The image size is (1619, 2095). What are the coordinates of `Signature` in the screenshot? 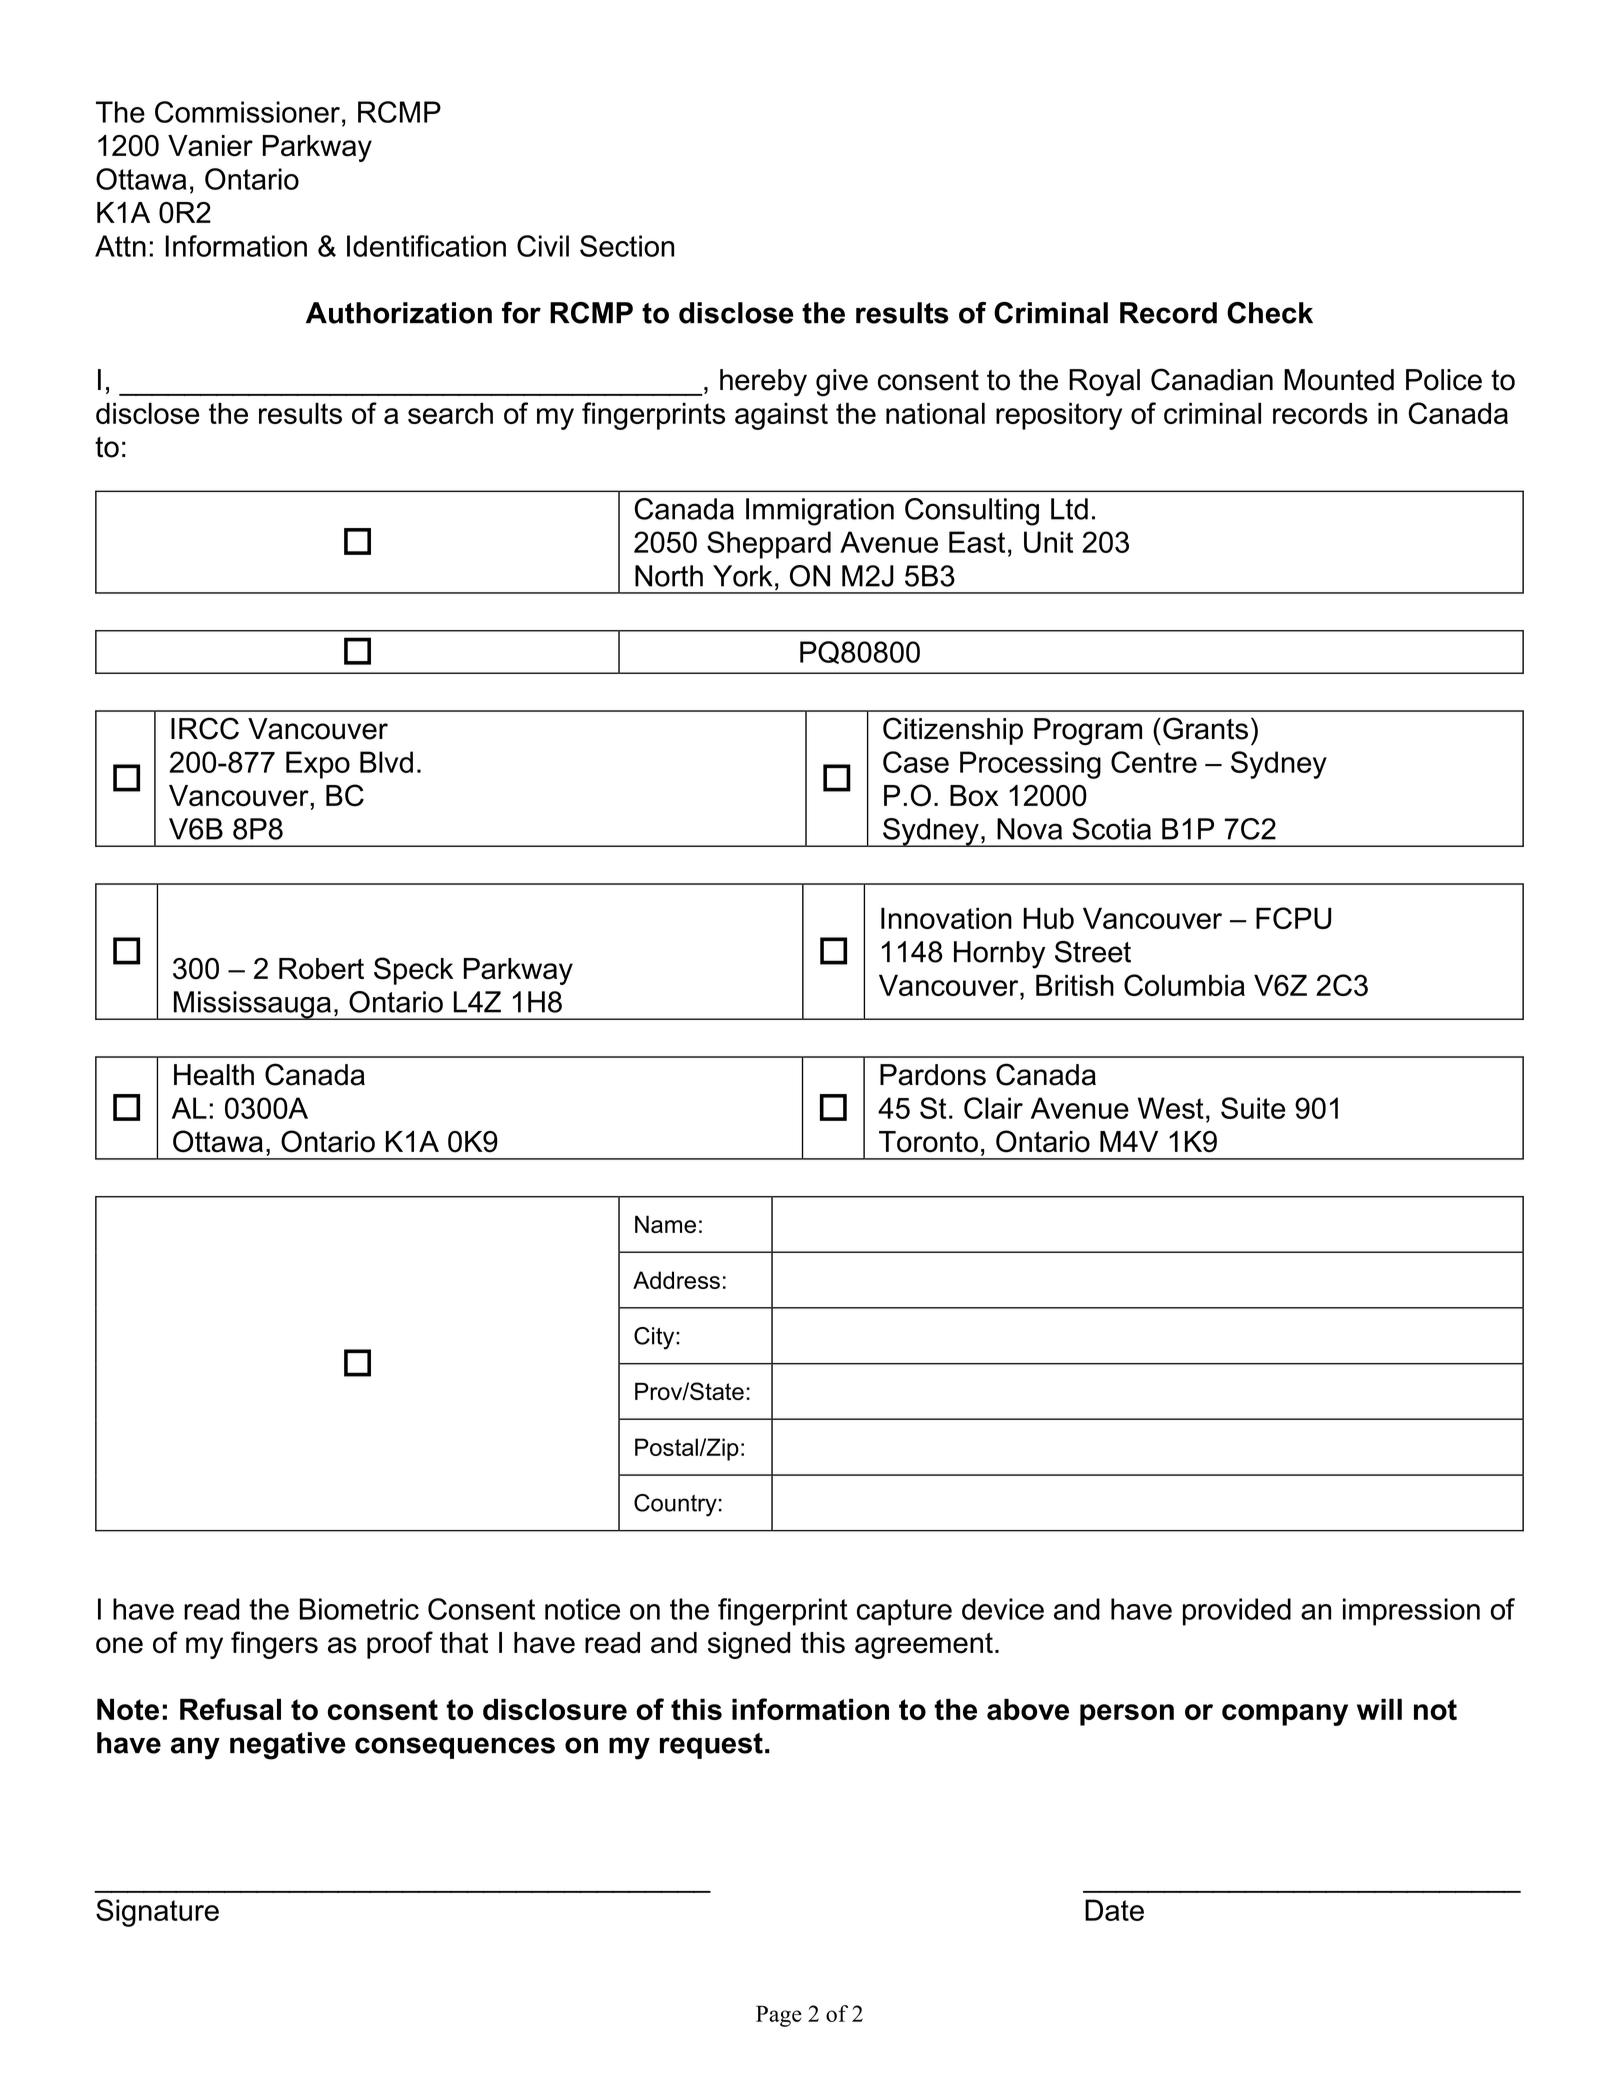 It's located at (157, 1913).
